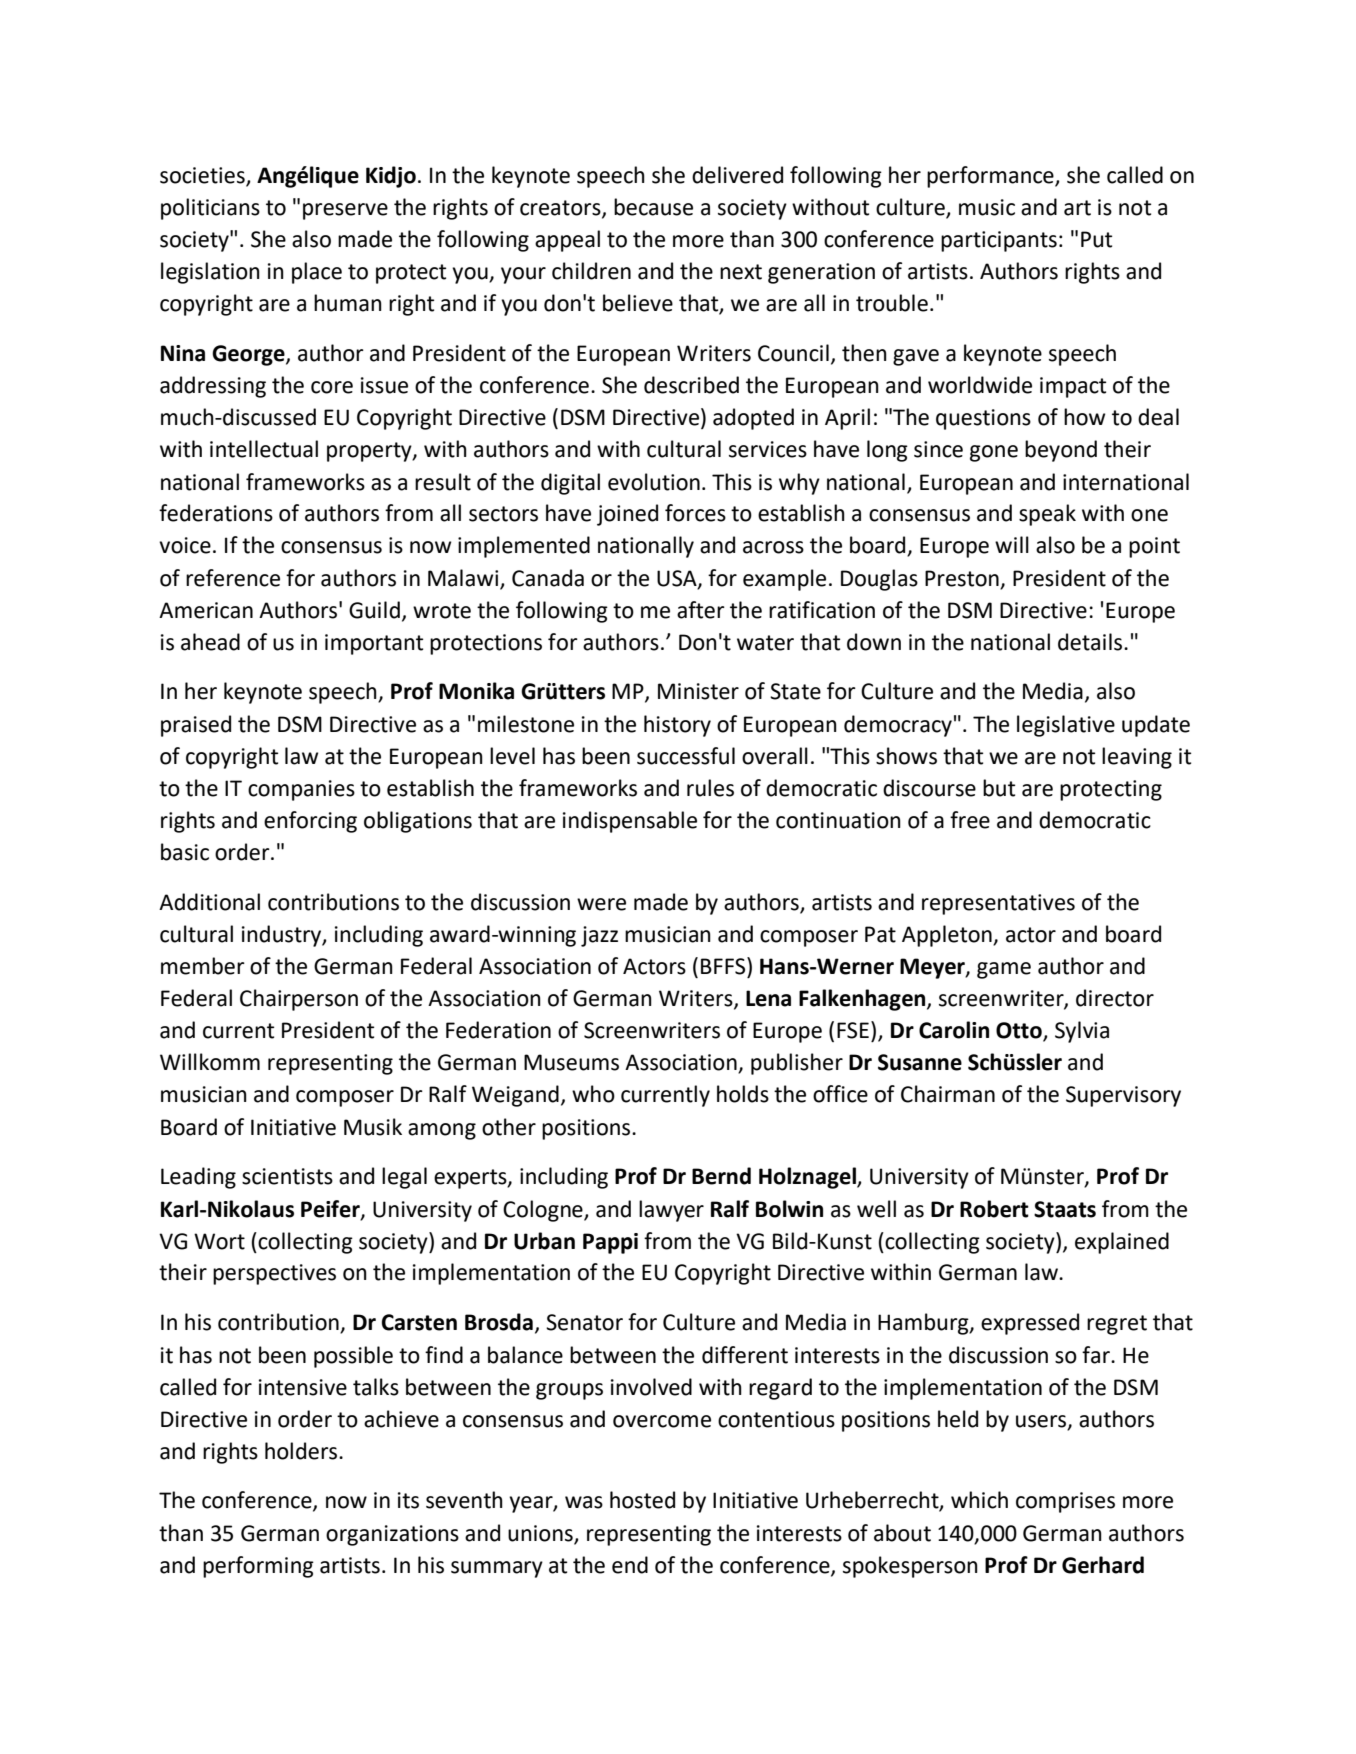 This screenshot has height=1754, width=1356. What do you see at coordinates (653, 207) in the screenshot?
I see `because` at bounding box center [653, 207].
